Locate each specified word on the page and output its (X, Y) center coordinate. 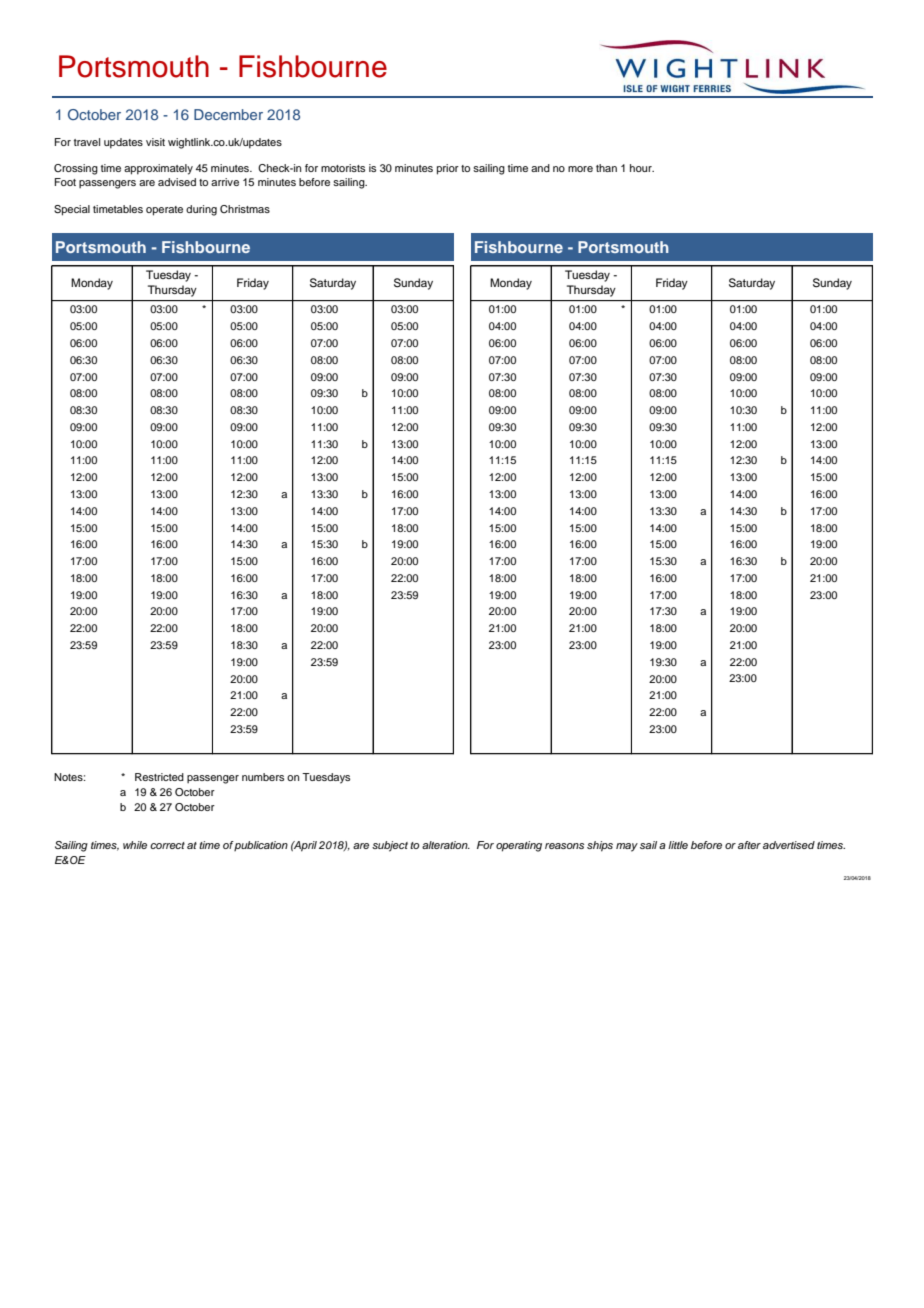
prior (448, 169)
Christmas (245, 209)
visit (155, 142)
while (135, 845)
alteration (446, 845)
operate (164, 211)
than (606, 168)
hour (642, 168)
